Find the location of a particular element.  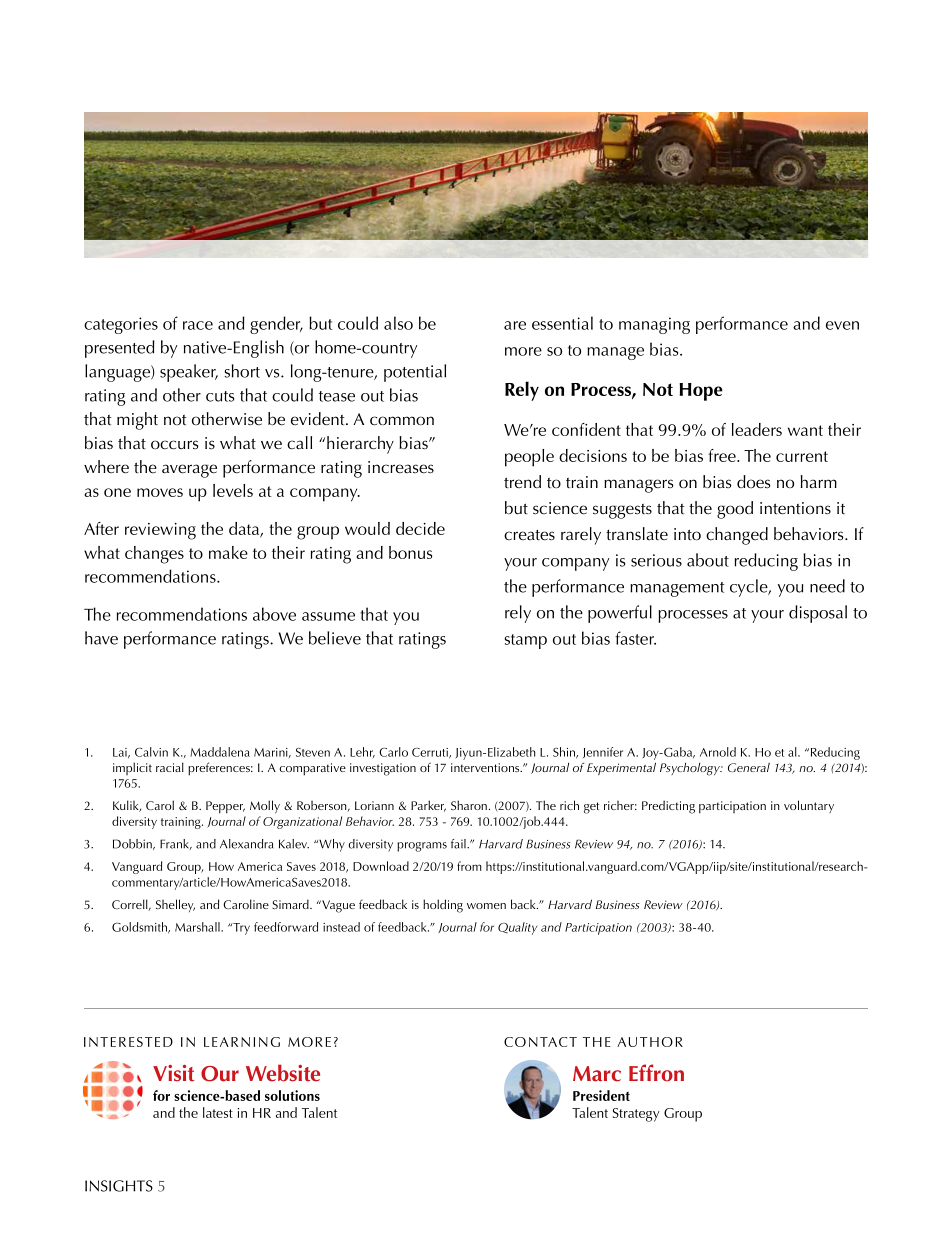

bonus is located at coordinates (410, 552).
